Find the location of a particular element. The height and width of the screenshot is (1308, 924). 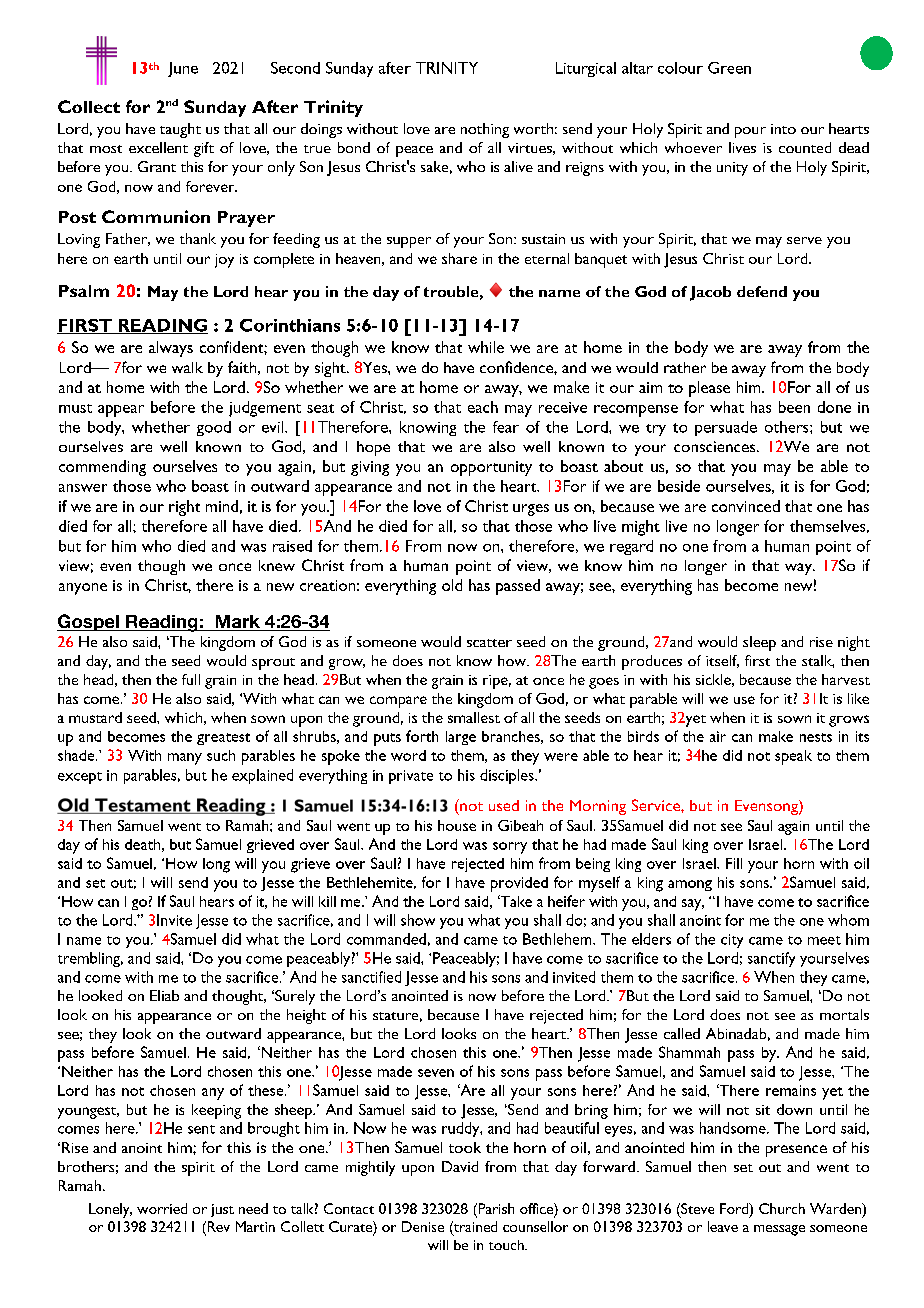

worried is located at coordinates (162, 1208).
